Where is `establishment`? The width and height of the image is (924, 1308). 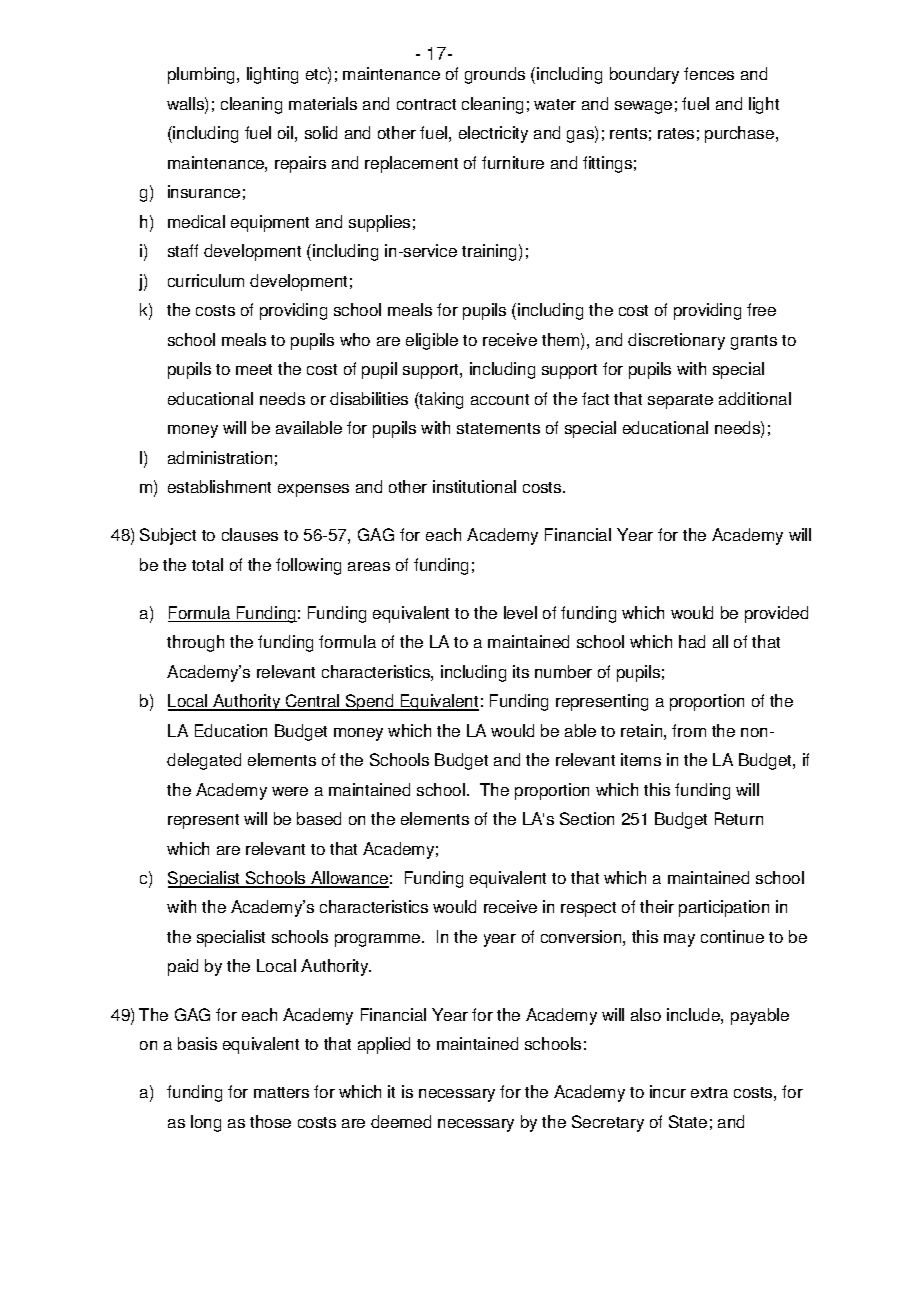
establishment is located at coordinates (219, 486).
